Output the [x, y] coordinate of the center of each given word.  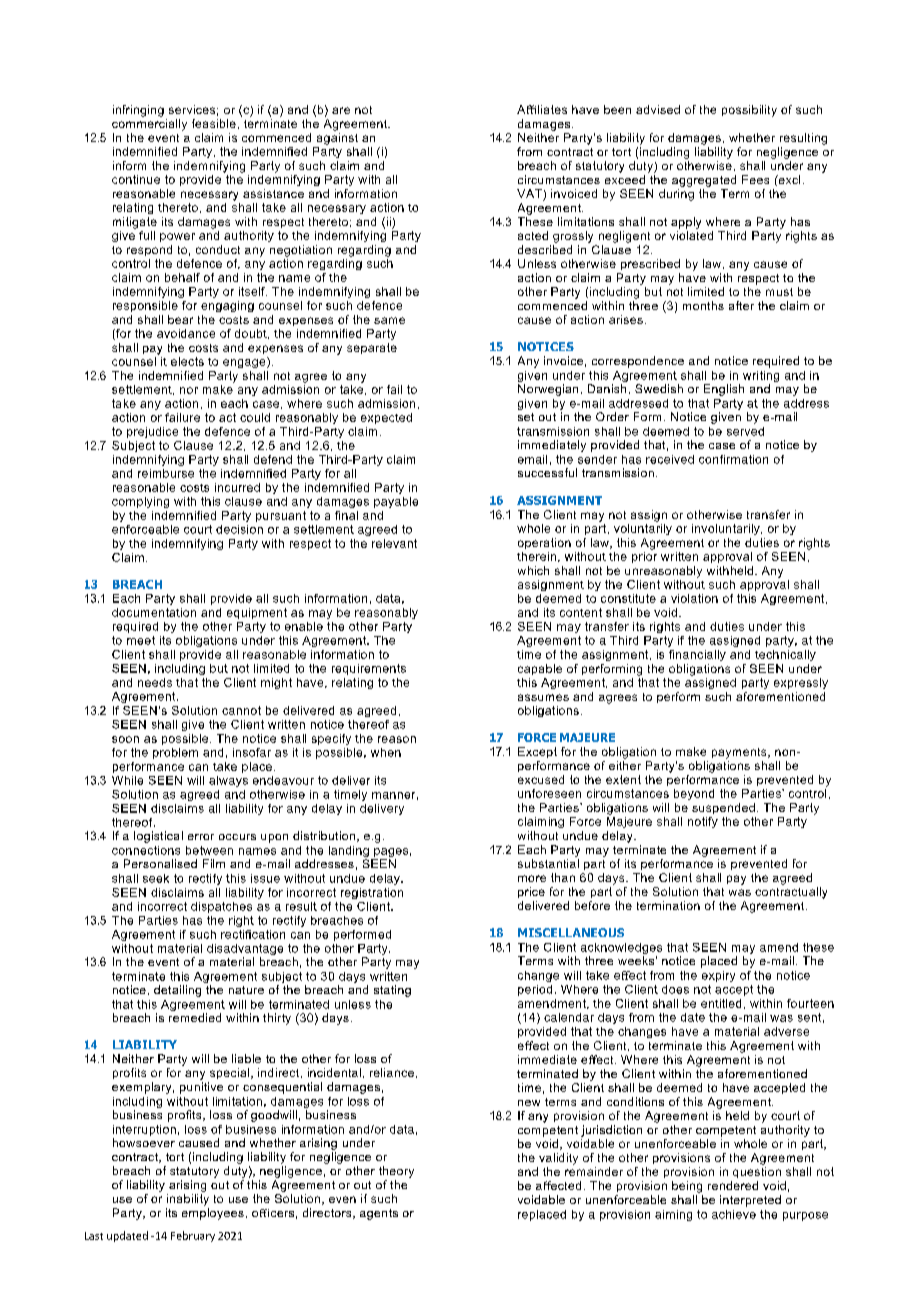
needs [155, 682]
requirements [369, 669]
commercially [149, 125]
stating [392, 991]
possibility [749, 111]
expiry [718, 976]
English [724, 390]
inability [188, 1200]
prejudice [152, 432]
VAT [529, 193]
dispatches [221, 907]
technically [785, 655]
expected [386, 418]
